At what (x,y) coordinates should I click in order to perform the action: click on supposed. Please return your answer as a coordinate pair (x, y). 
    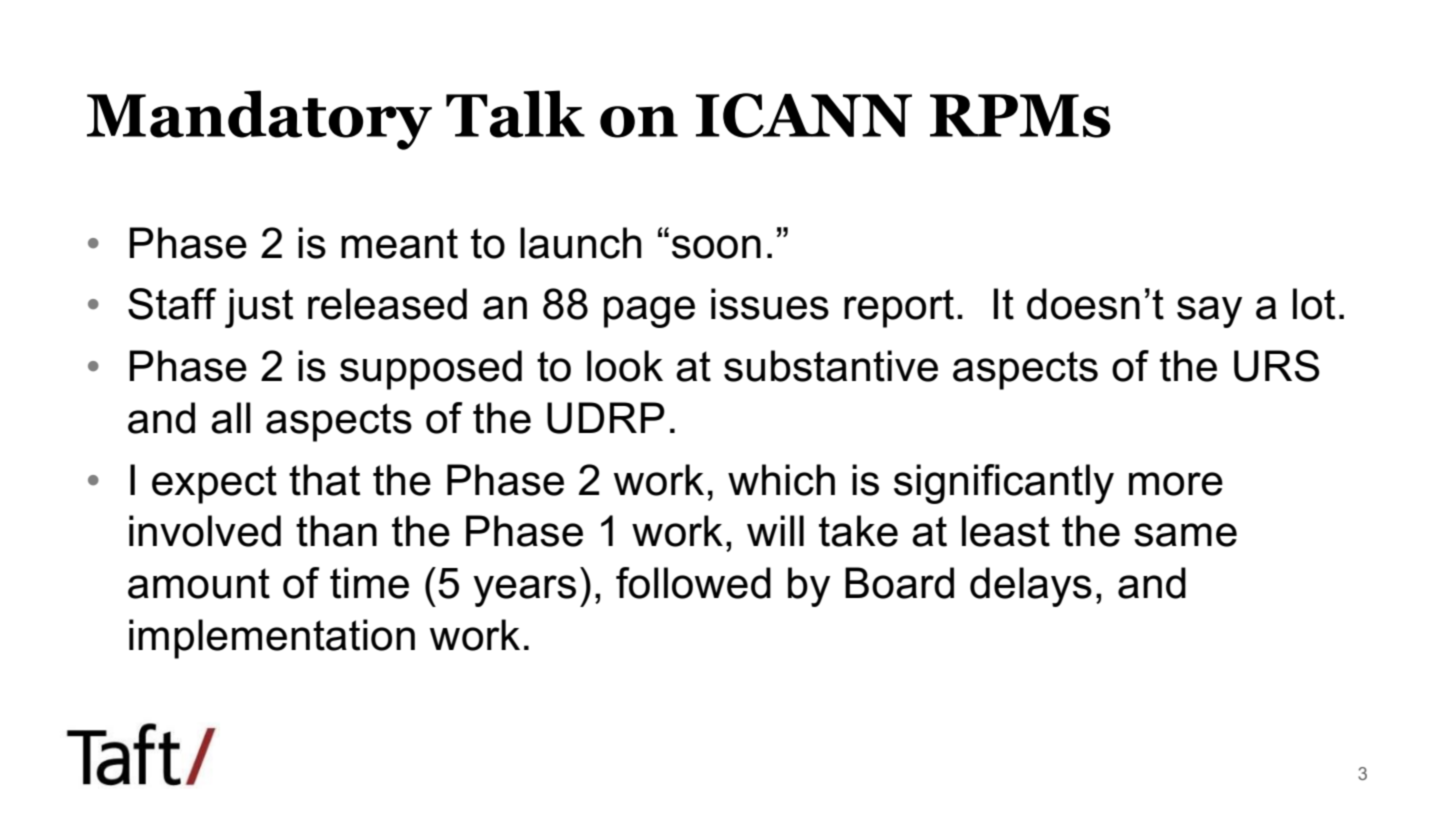
    Looking at the image, I should click on (431, 370).
